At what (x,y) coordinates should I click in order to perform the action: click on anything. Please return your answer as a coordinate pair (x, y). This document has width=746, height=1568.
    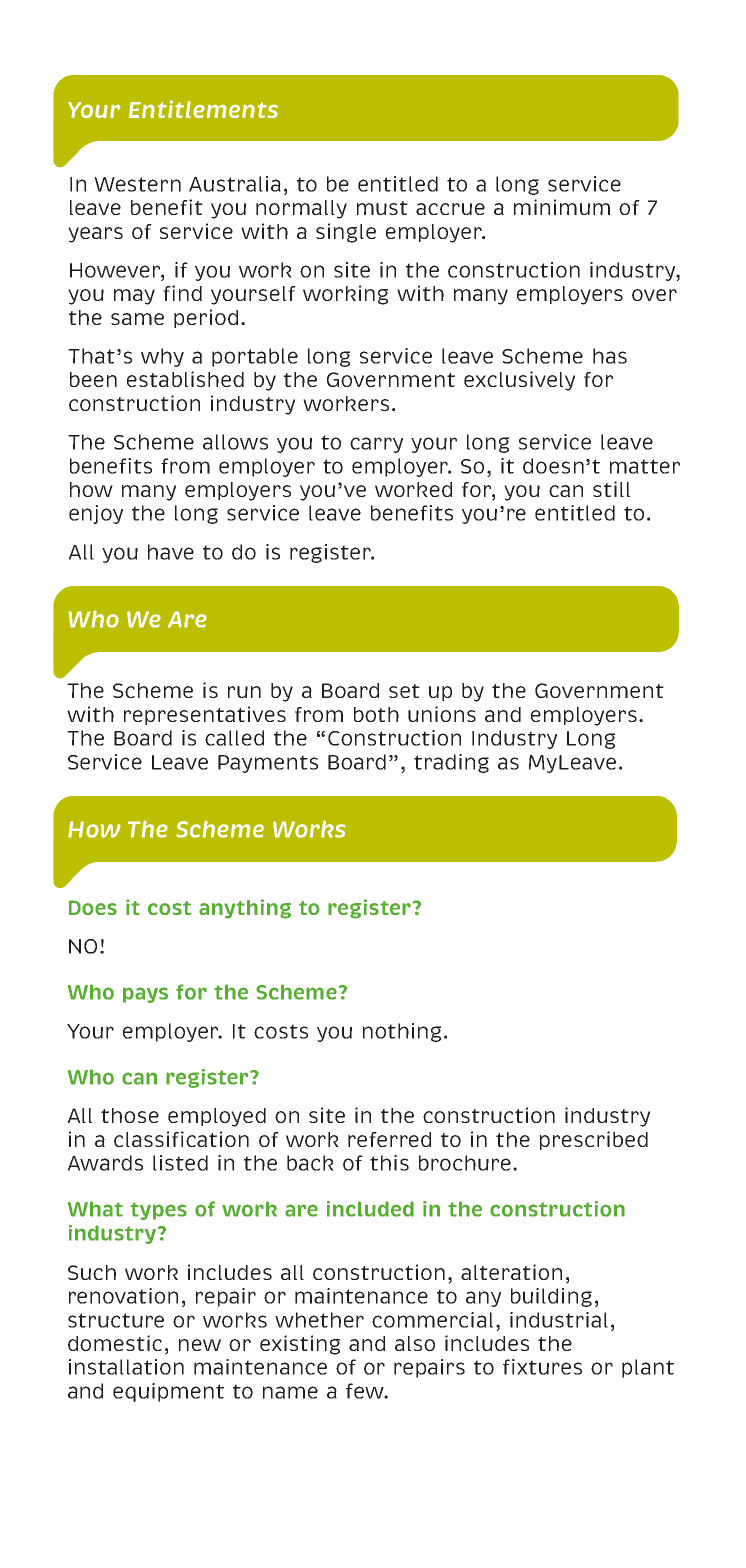
    Looking at the image, I should click on (245, 909).
